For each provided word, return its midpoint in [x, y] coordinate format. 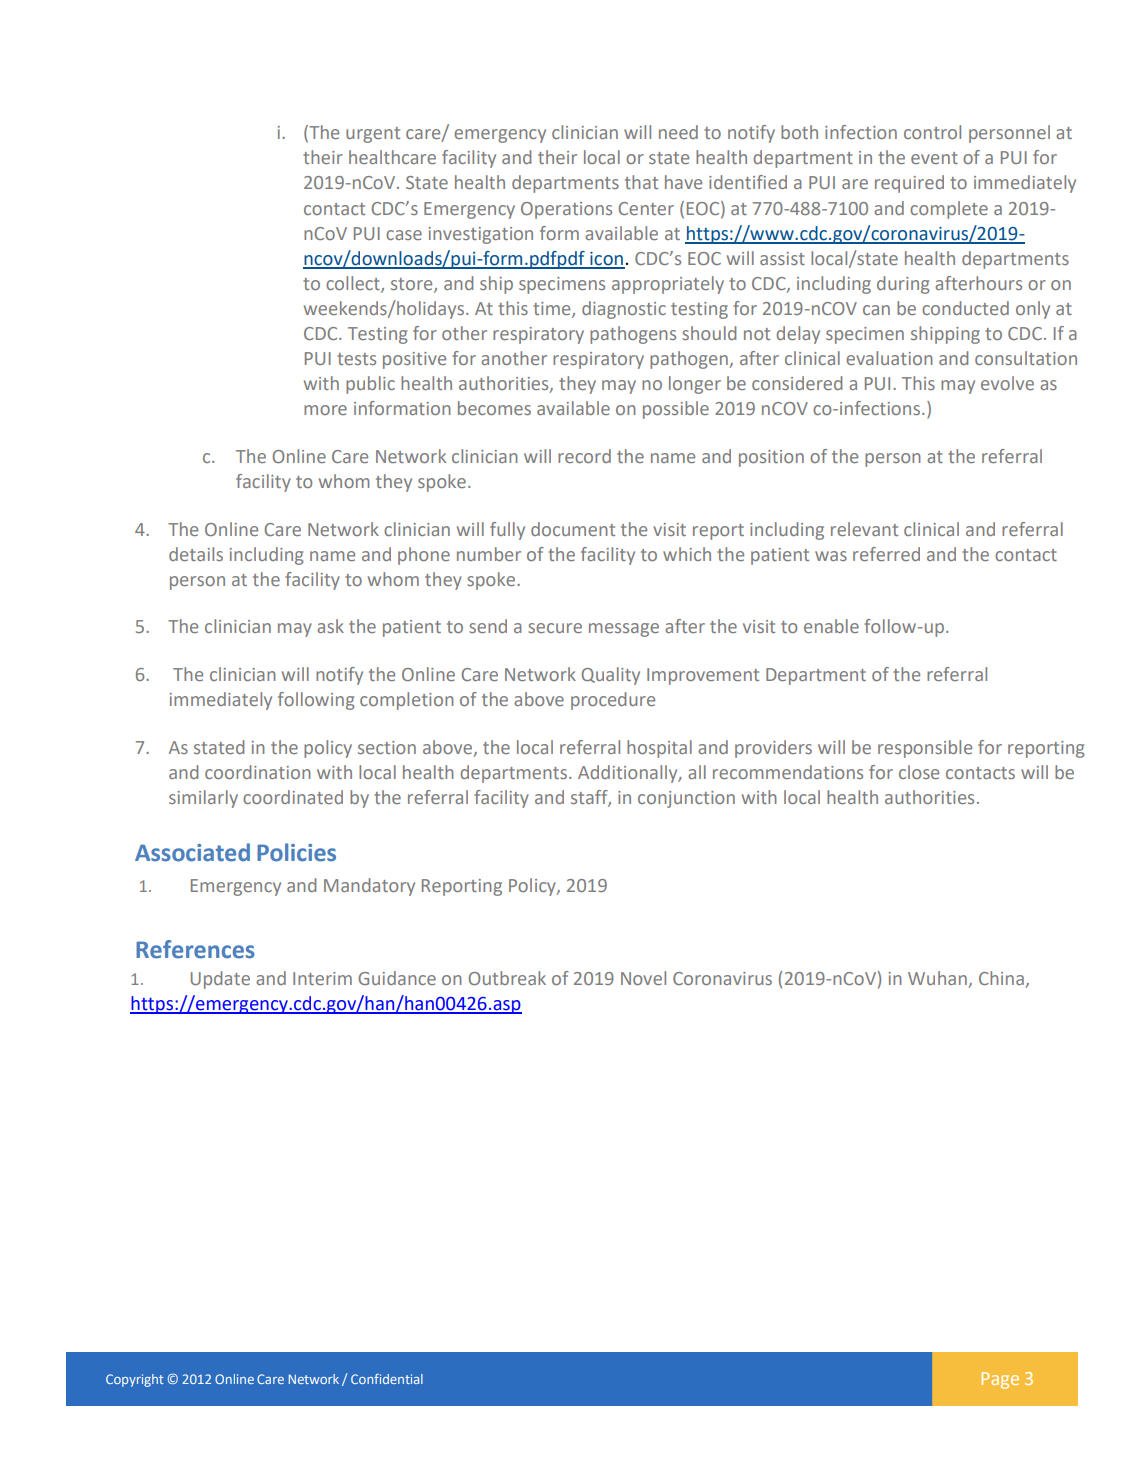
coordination [258, 772]
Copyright [134, 1380]
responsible [925, 749]
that [641, 182]
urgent [373, 135]
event [934, 158]
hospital [659, 749]
